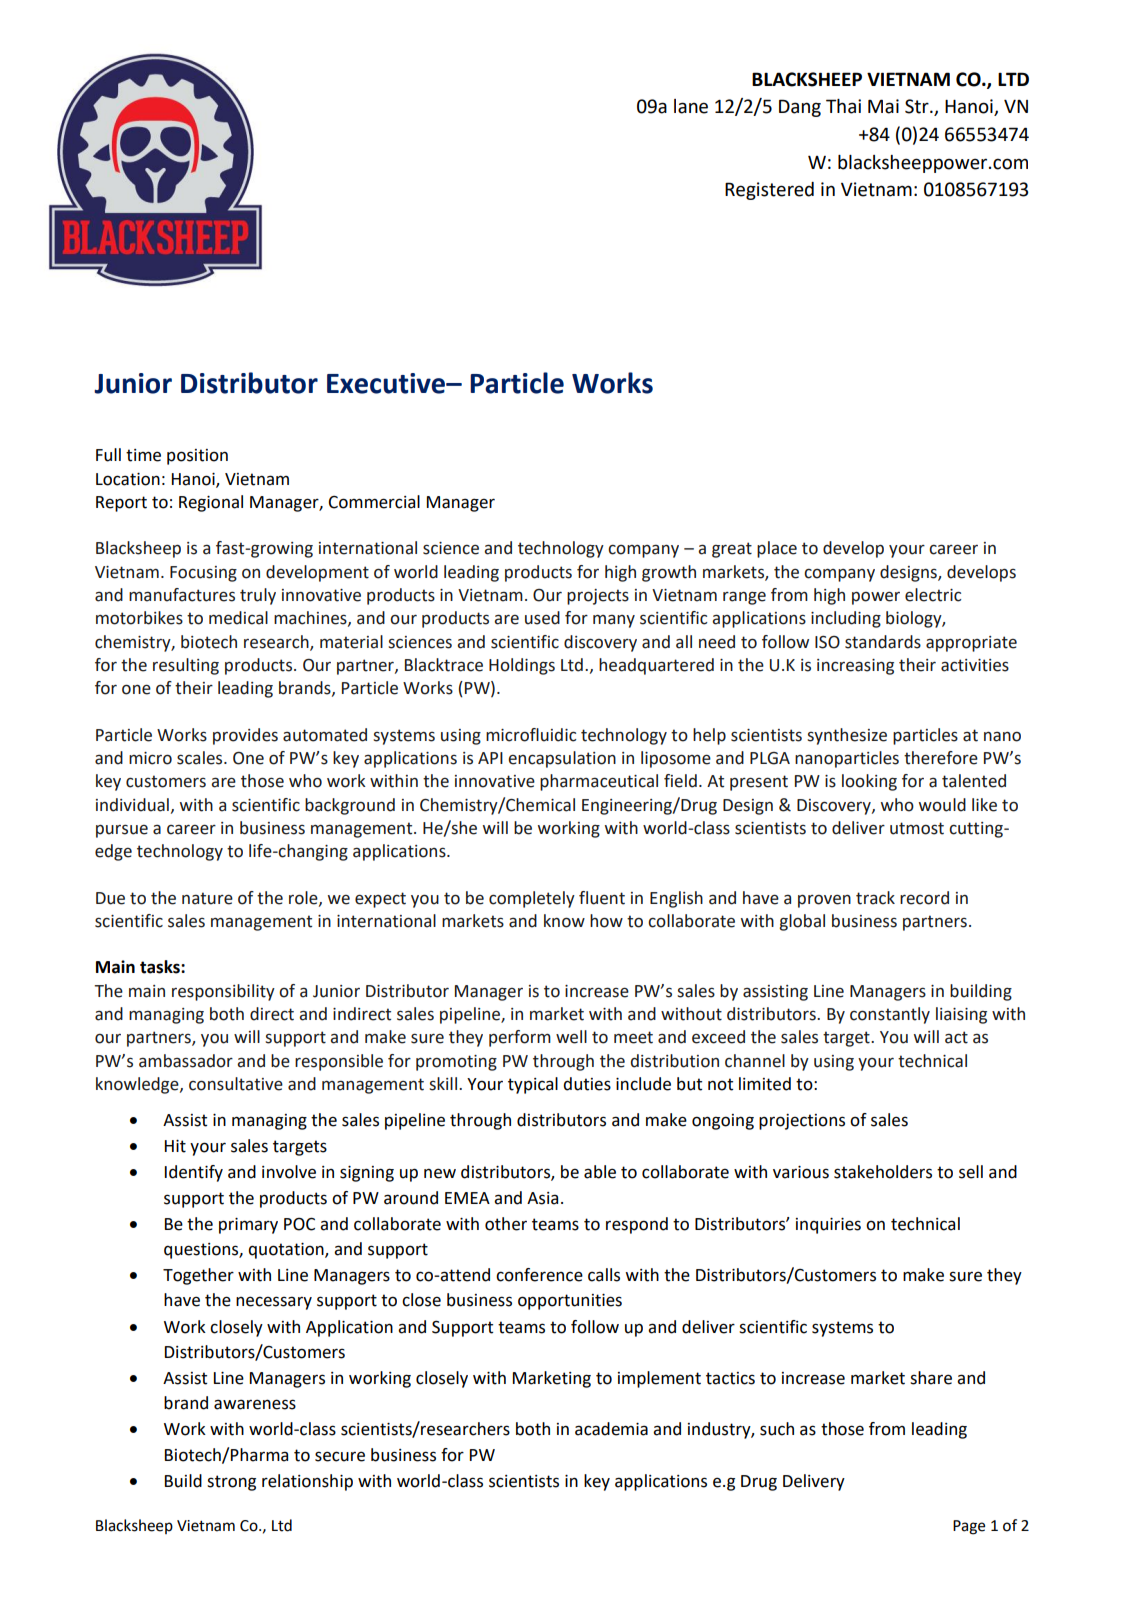  What do you see at coordinates (875, 898) in the image?
I see `track` at bounding box center [875, 898].
